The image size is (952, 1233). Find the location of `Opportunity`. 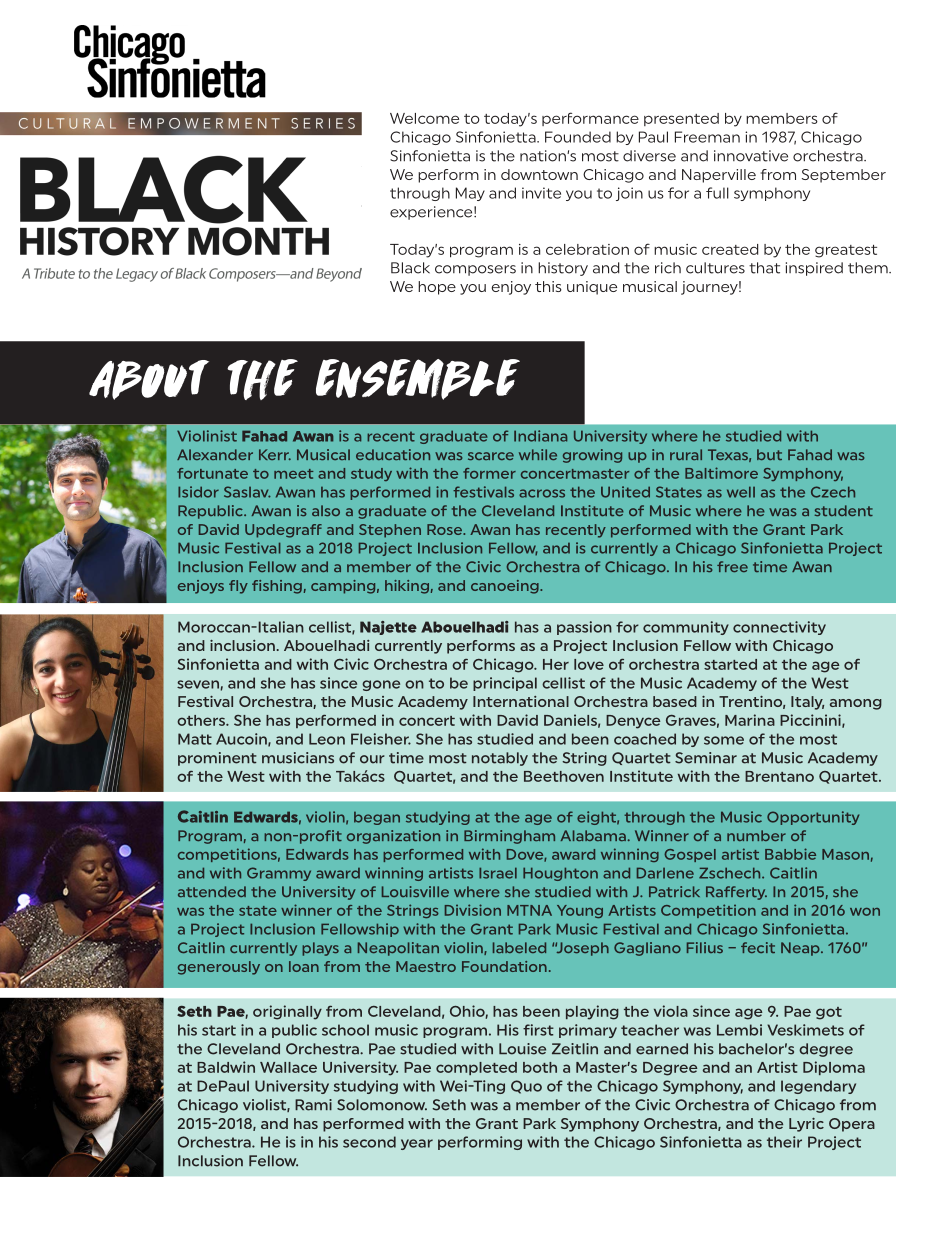

Opportunity is located at coordinates (813, 818).
